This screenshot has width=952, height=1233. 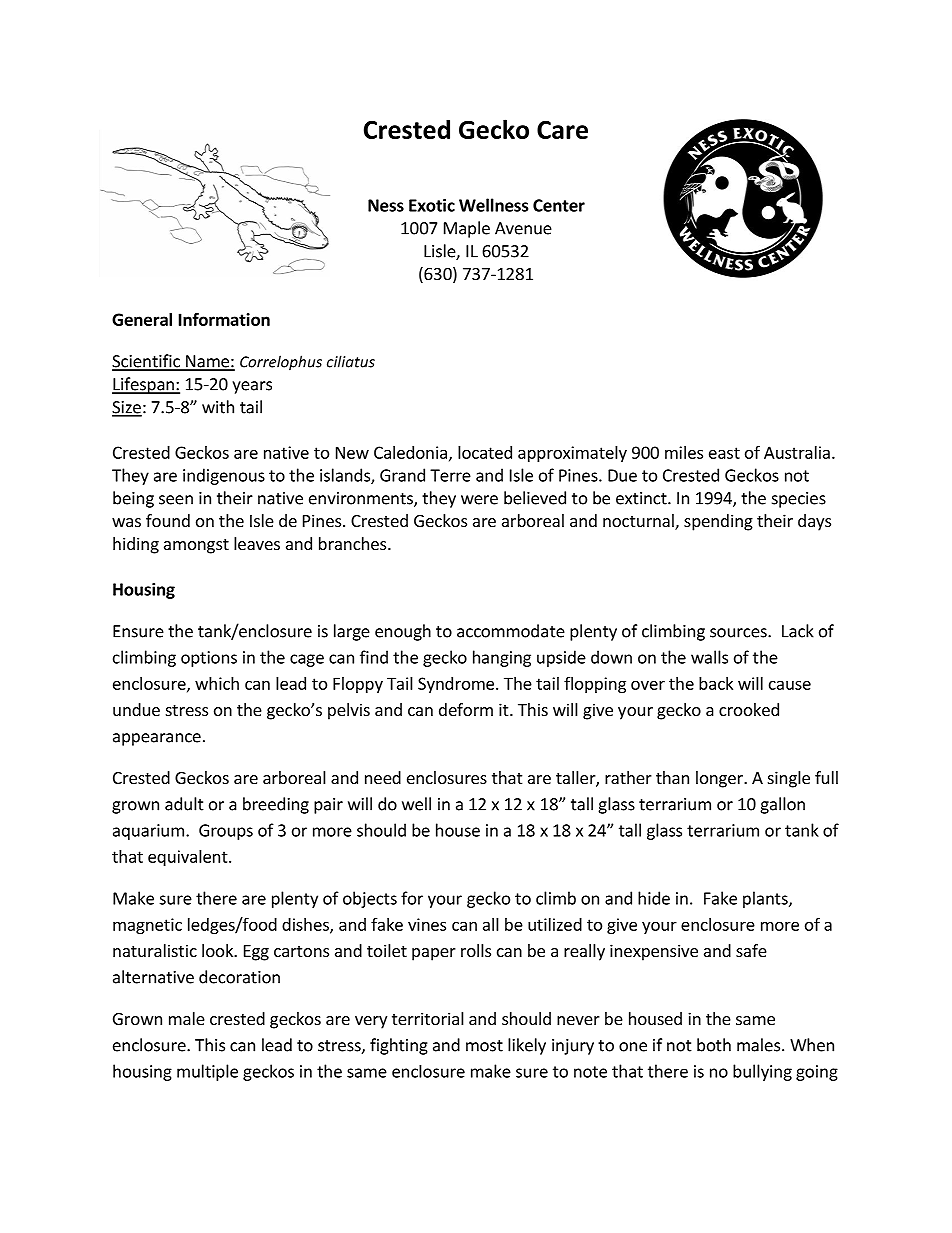 I want to click on Center, so click(x=559, y=205).
